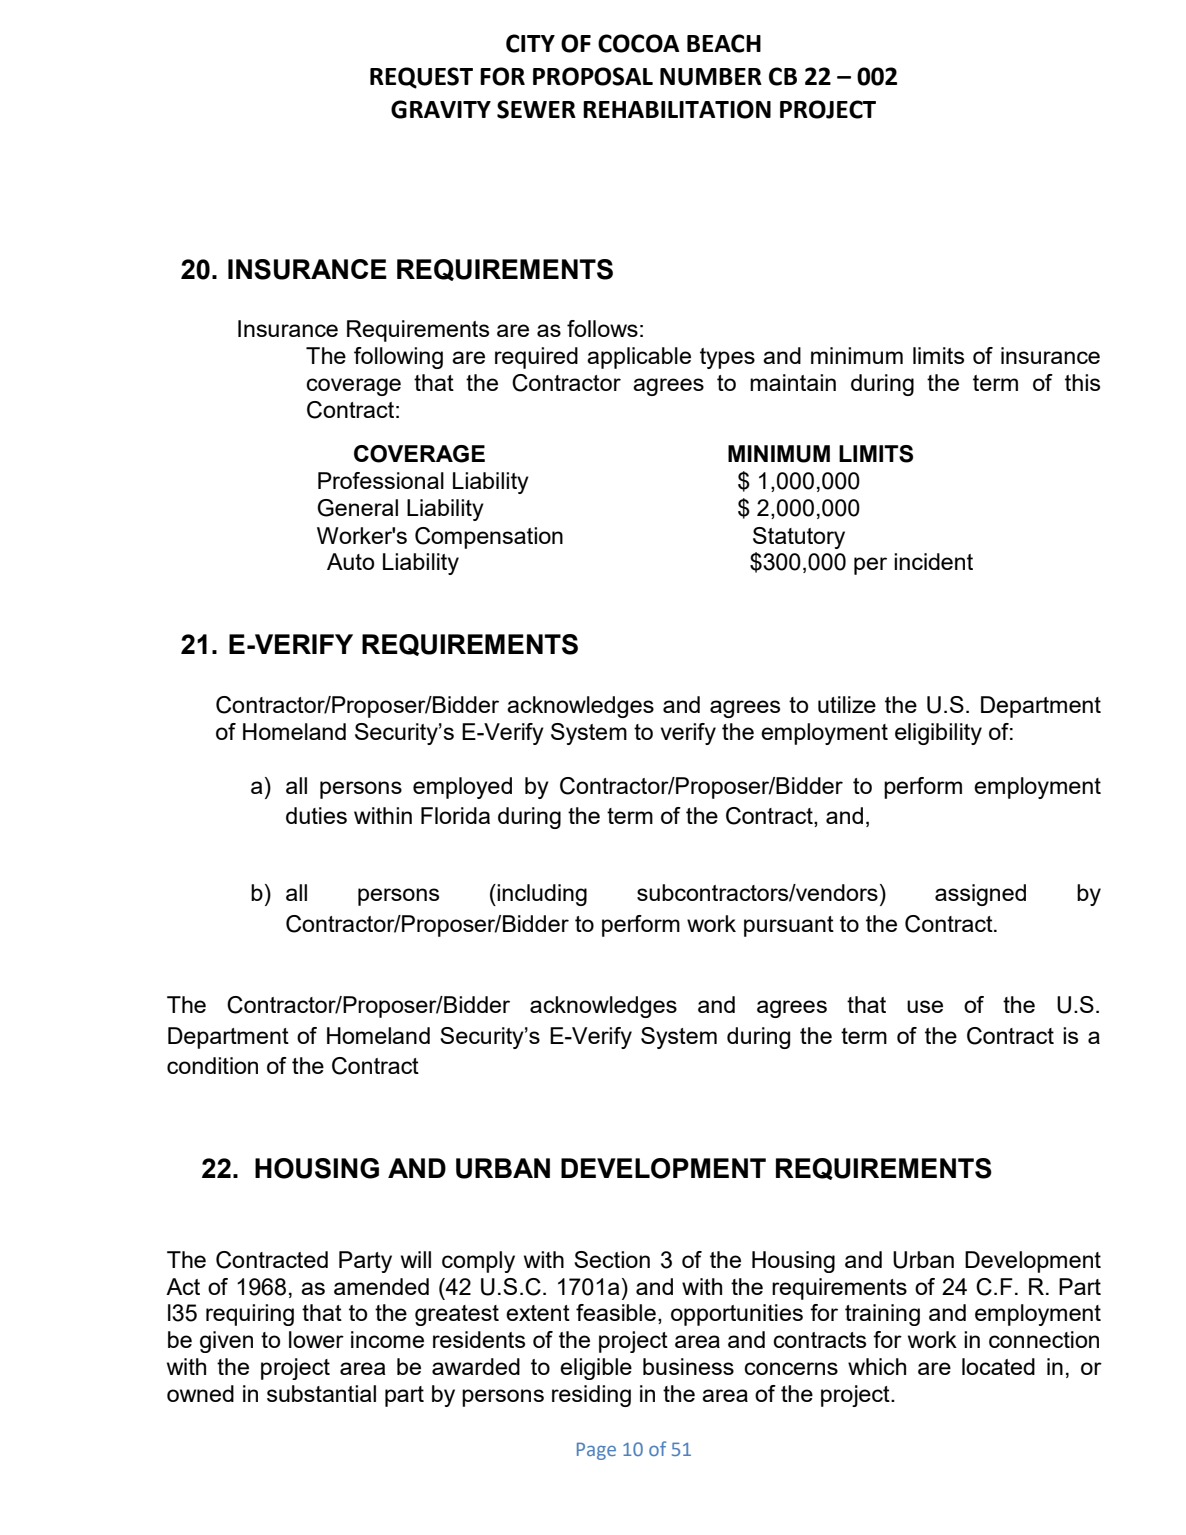  Describe the element at coordinates (316, 815) in the screenshot. I see `duties` at that location.
